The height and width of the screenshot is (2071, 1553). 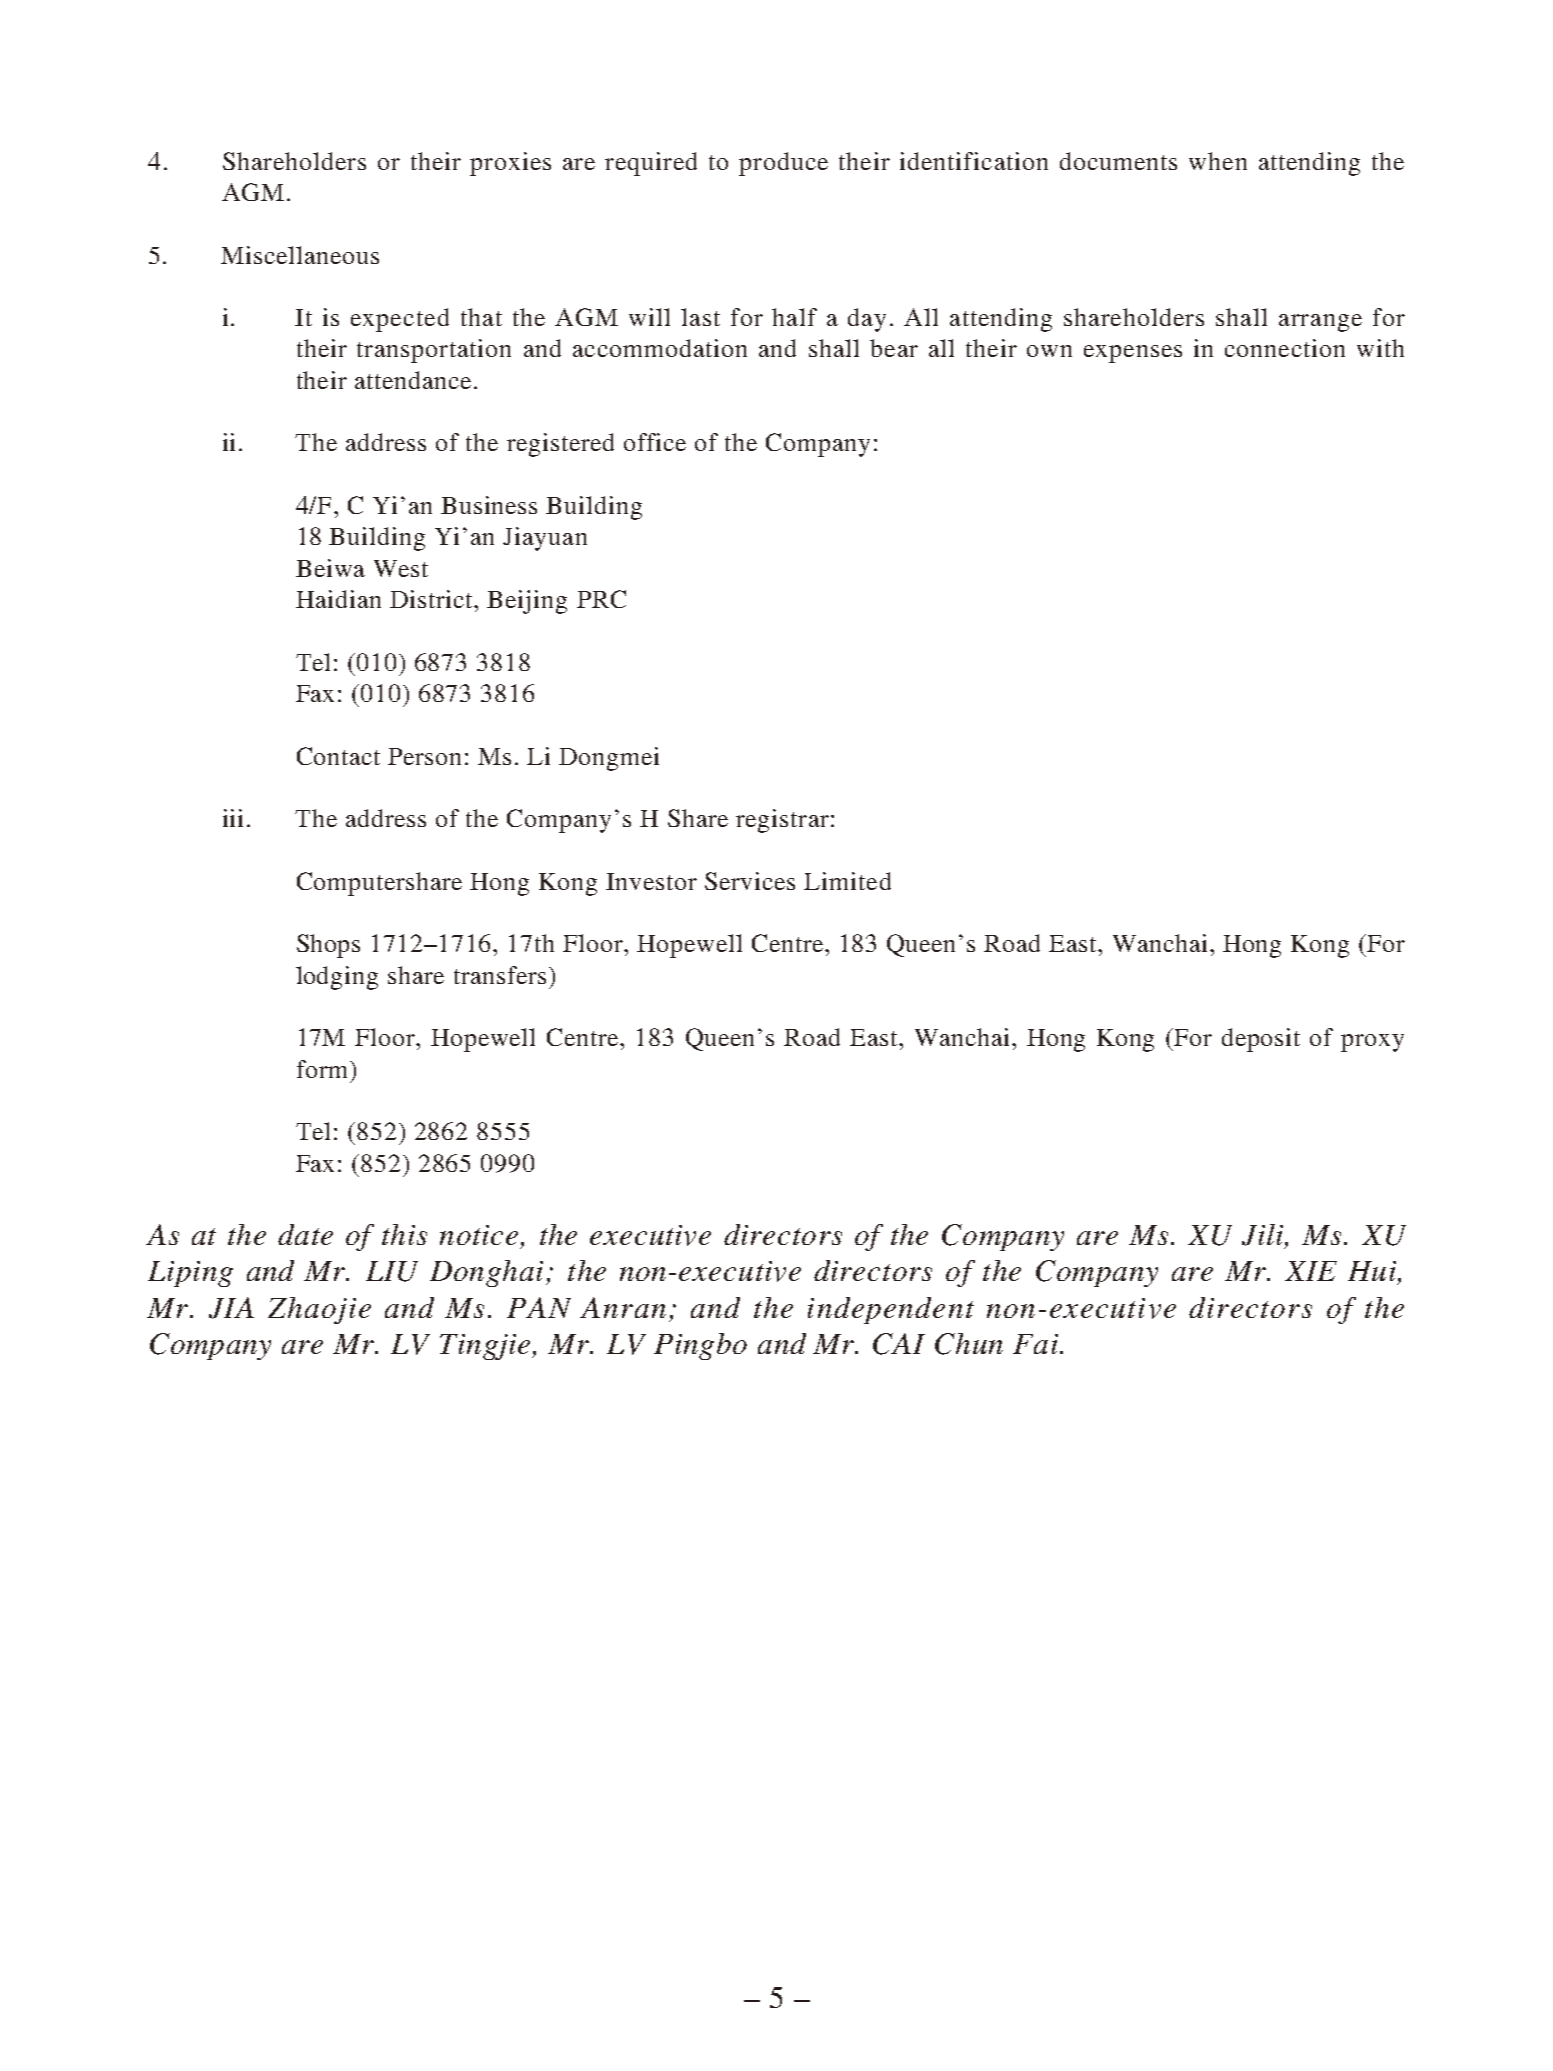 What do you see at coordinates (1261, 1040) in the screenshot?
I see `deposit` at bounding box center [1261, 1040].
